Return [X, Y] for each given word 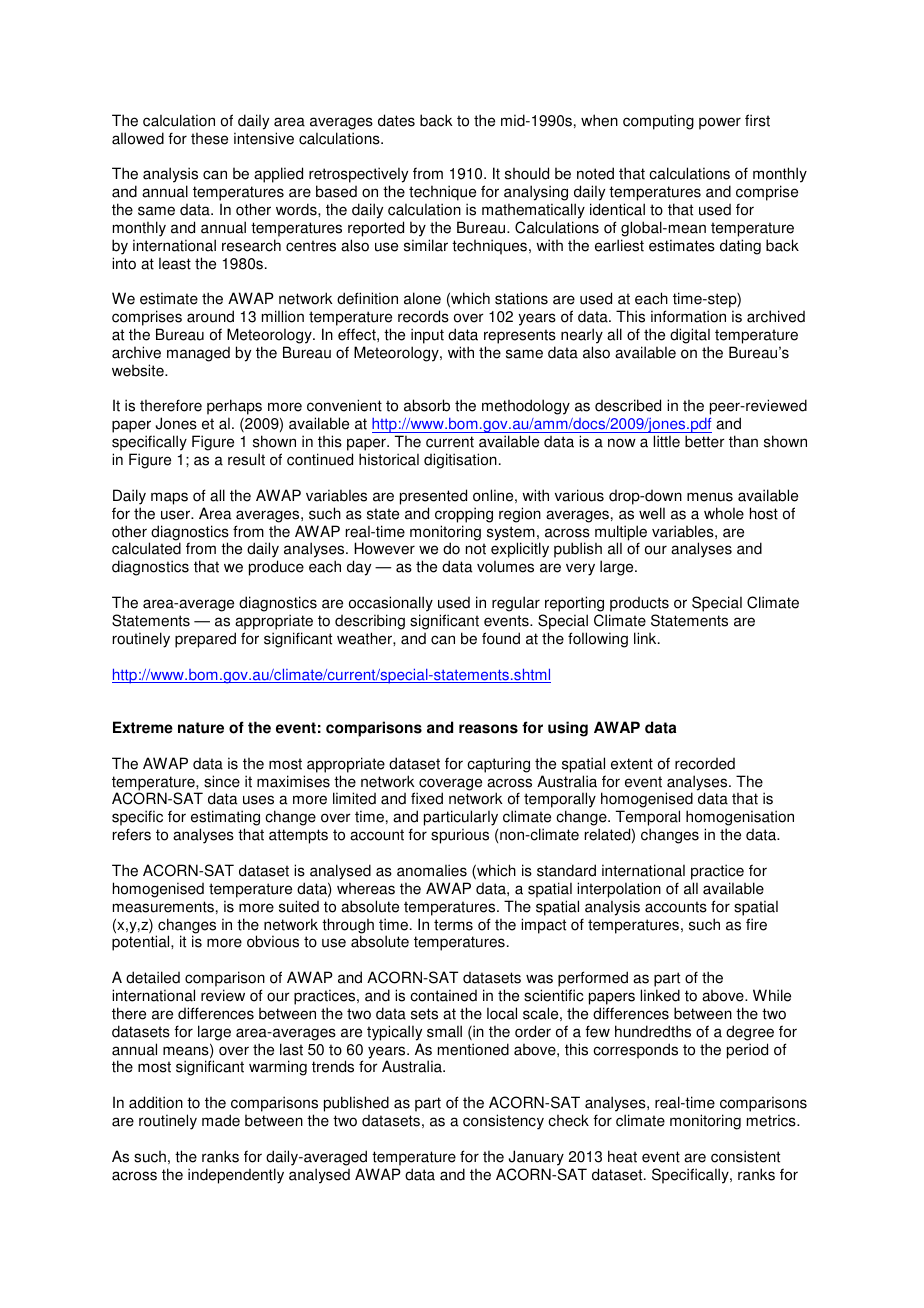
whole [724, 513]
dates [396, 120]
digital [690, 336]
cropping [464, 515]
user [176, 515]
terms [453, 925]
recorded [705, 764]
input [427, 336]
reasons [488, 729]
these [209, 139]
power [720, 123]
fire [756, 924]
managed [198, 354]
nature [201, 728]
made [221, 1120]
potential [142, 943]
